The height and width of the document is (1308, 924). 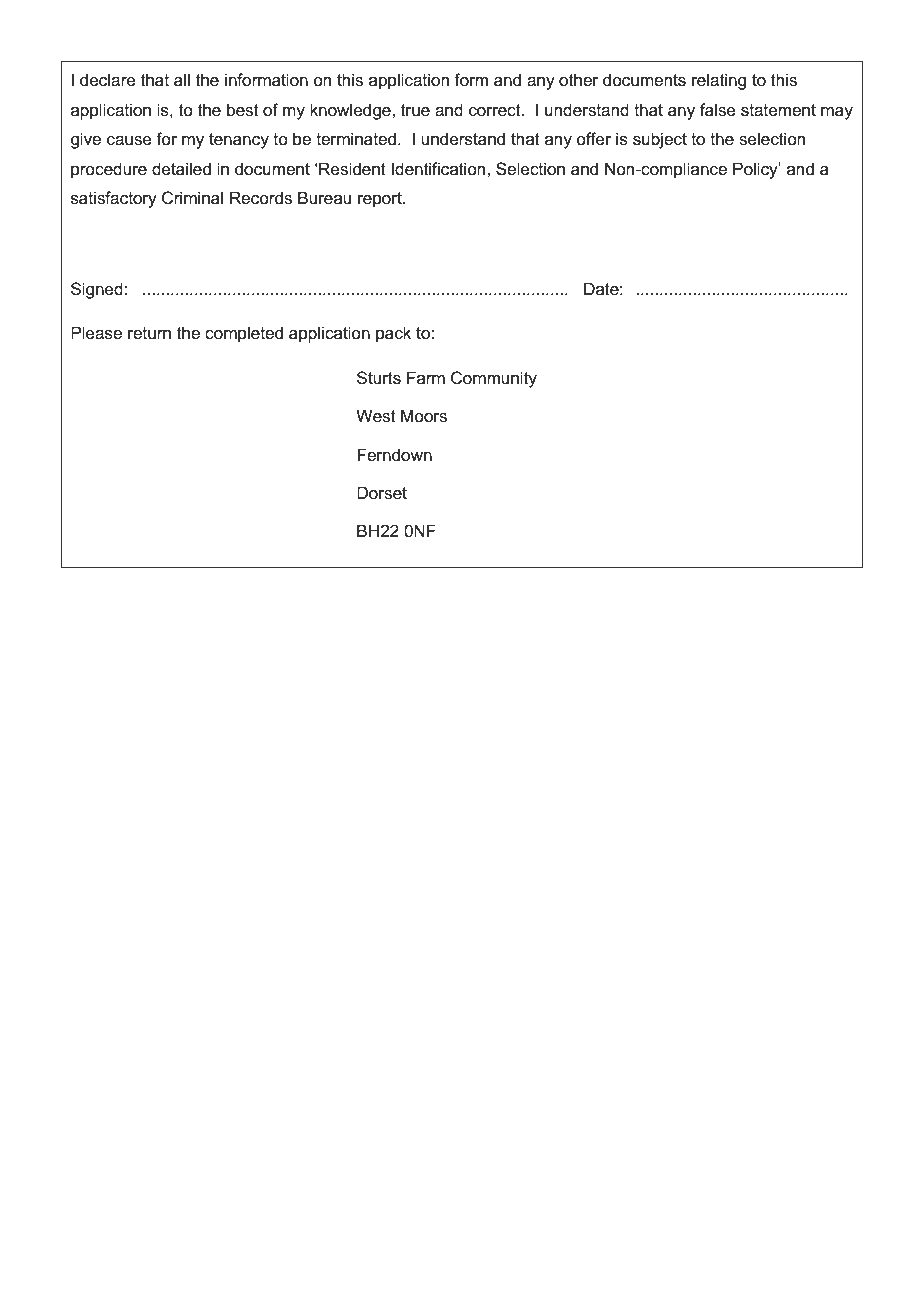 What do you see at coordinates (496, 110) in the document?
I see `correct` at bounding box center [496, 110].
